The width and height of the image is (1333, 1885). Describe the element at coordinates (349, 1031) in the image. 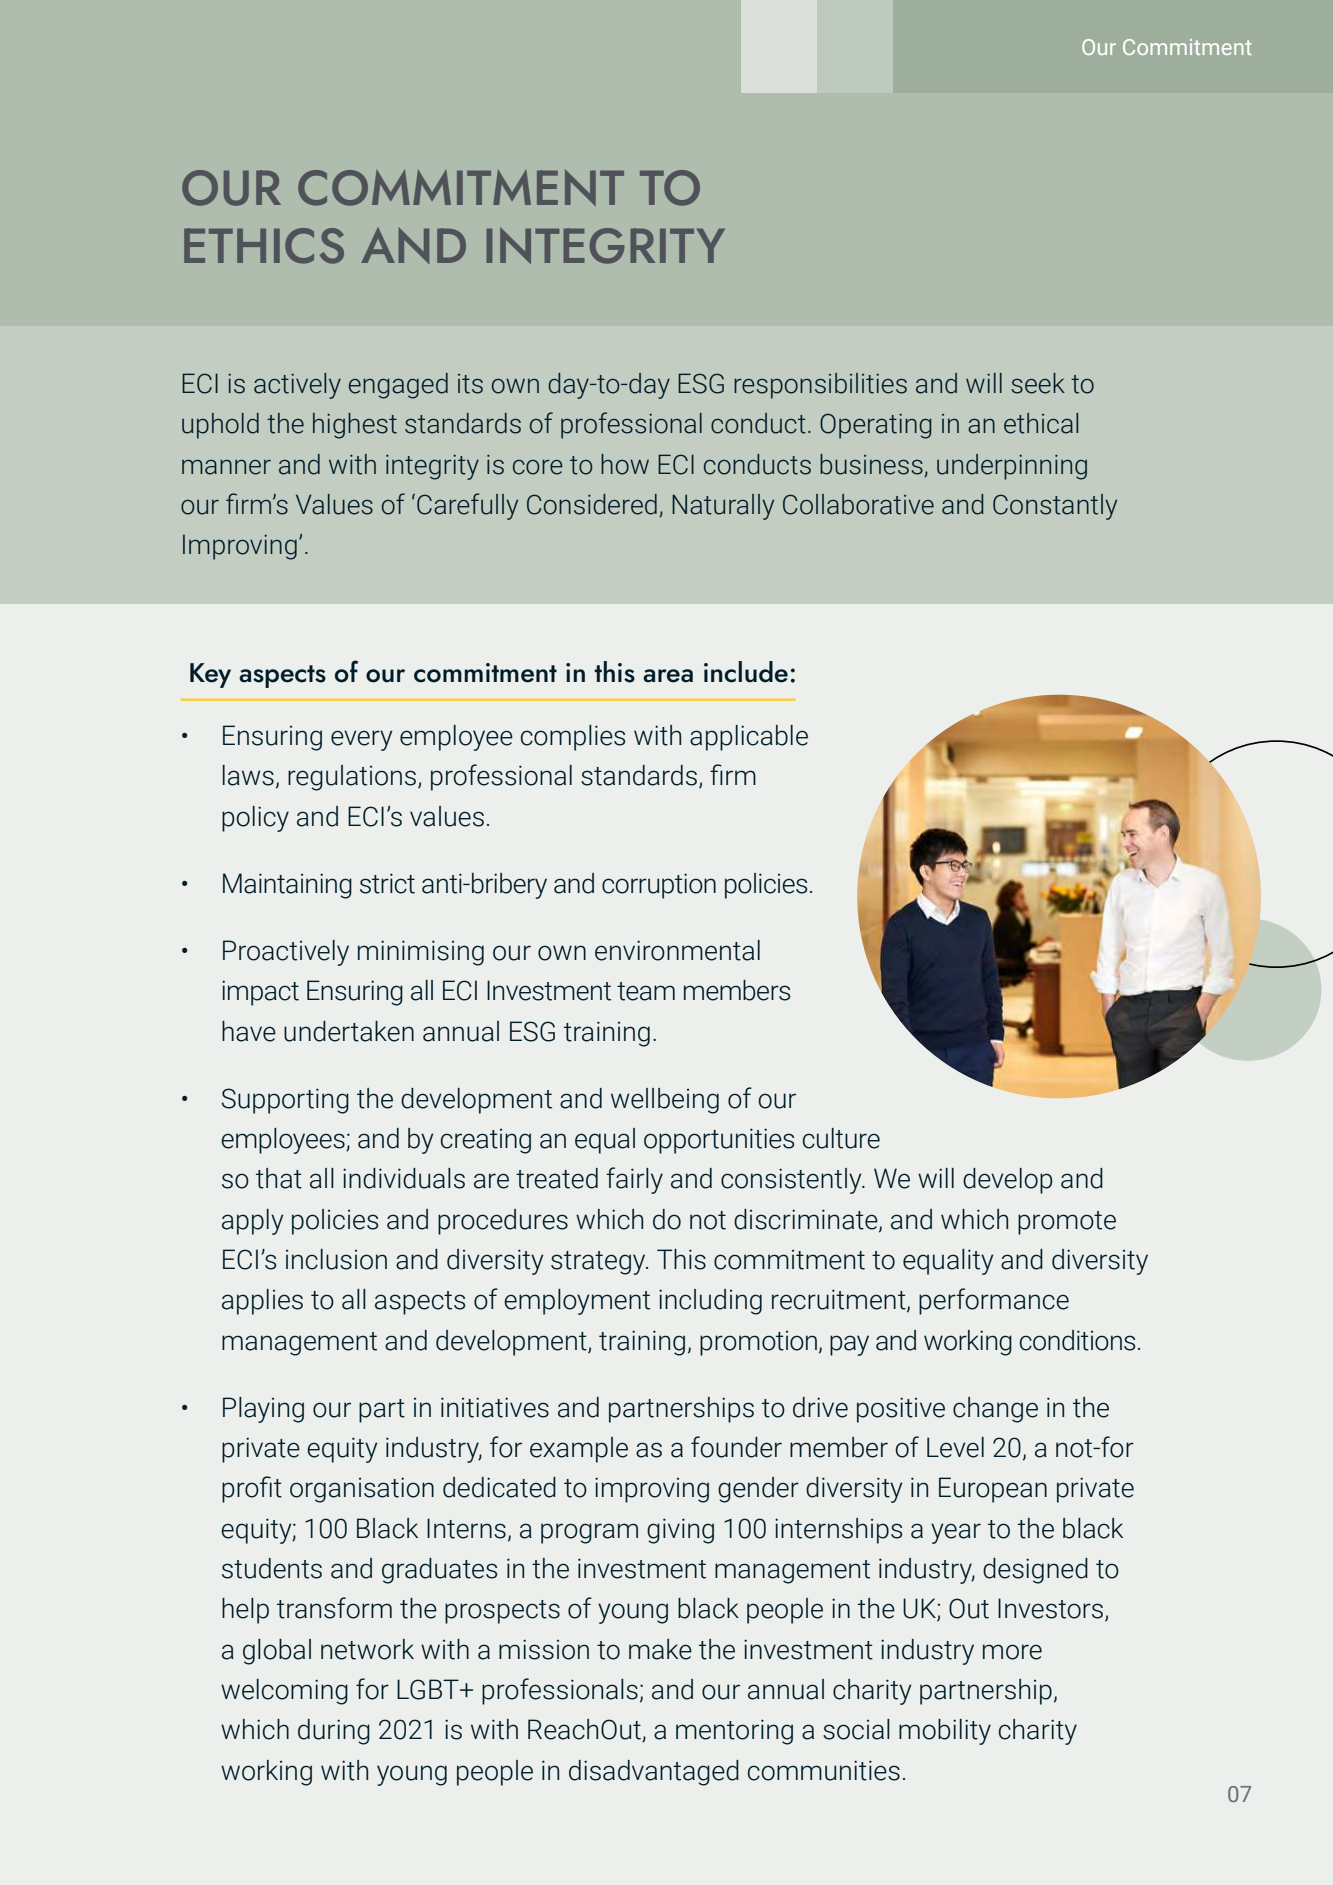

I see `undertaken` at that location.
